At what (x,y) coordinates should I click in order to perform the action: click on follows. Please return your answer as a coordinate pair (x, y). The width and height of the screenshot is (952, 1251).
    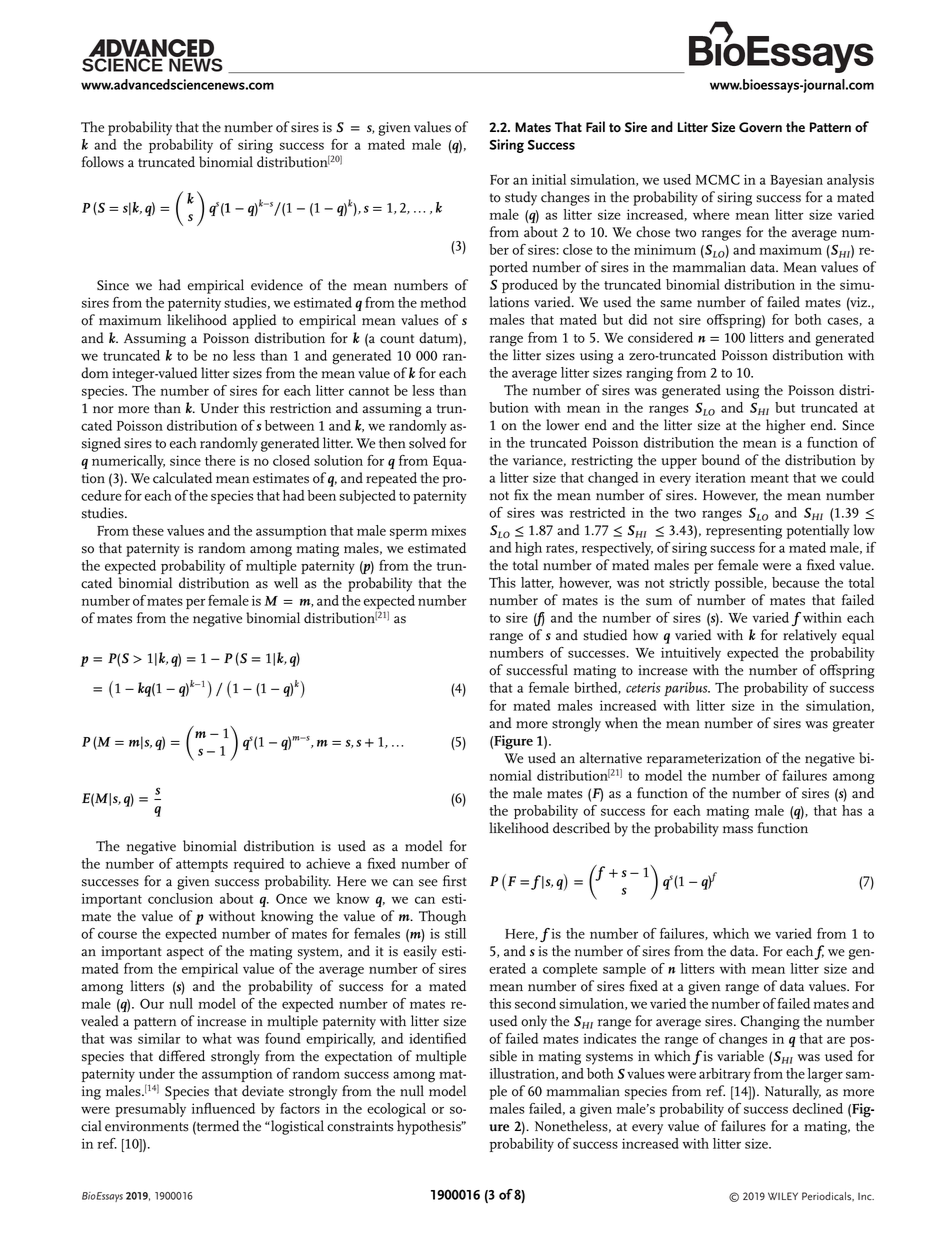
    Looking at the image, I should click on (103, 162).
